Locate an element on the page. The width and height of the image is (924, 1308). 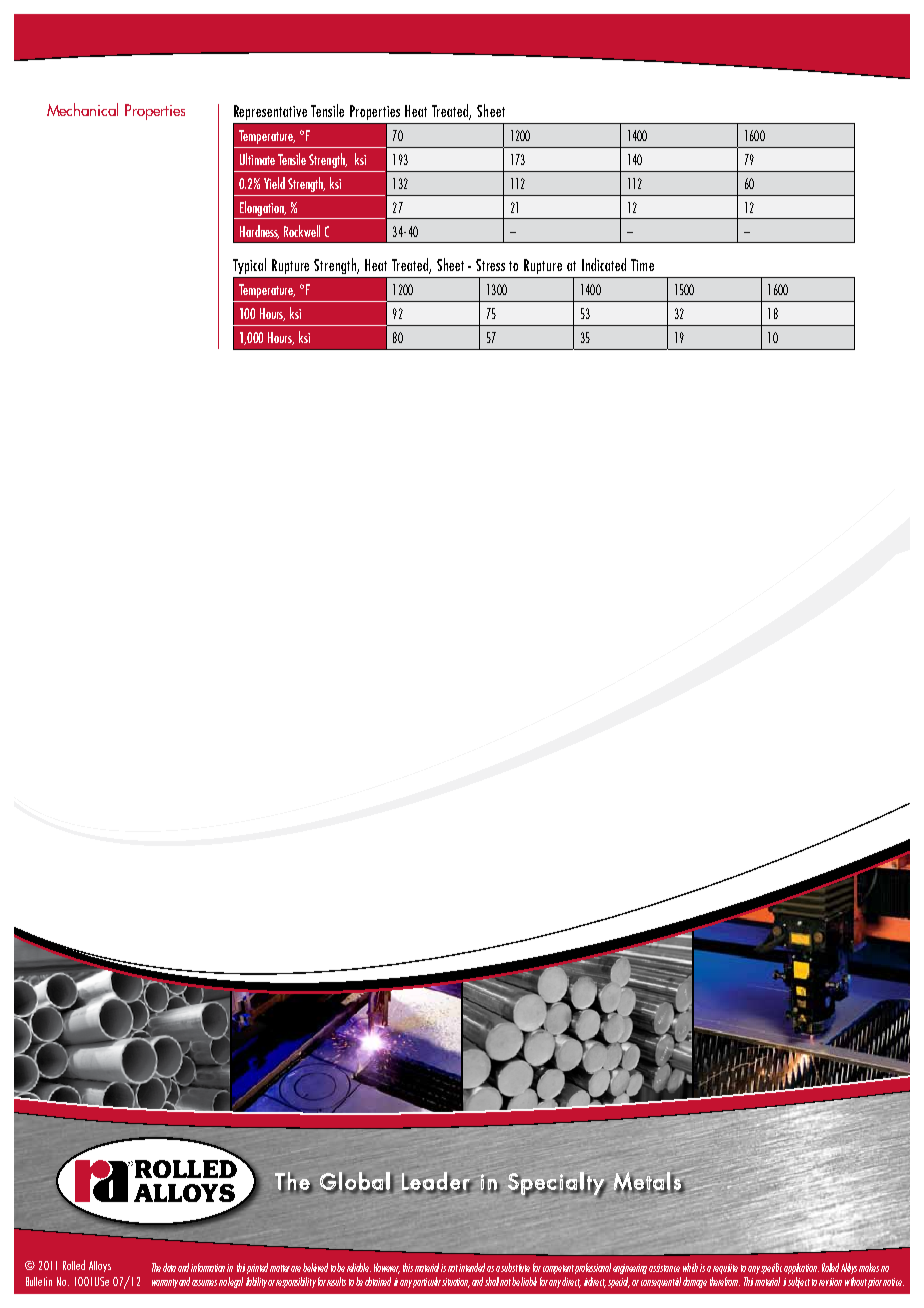
requisite is located at coordinates (725, 1269).
